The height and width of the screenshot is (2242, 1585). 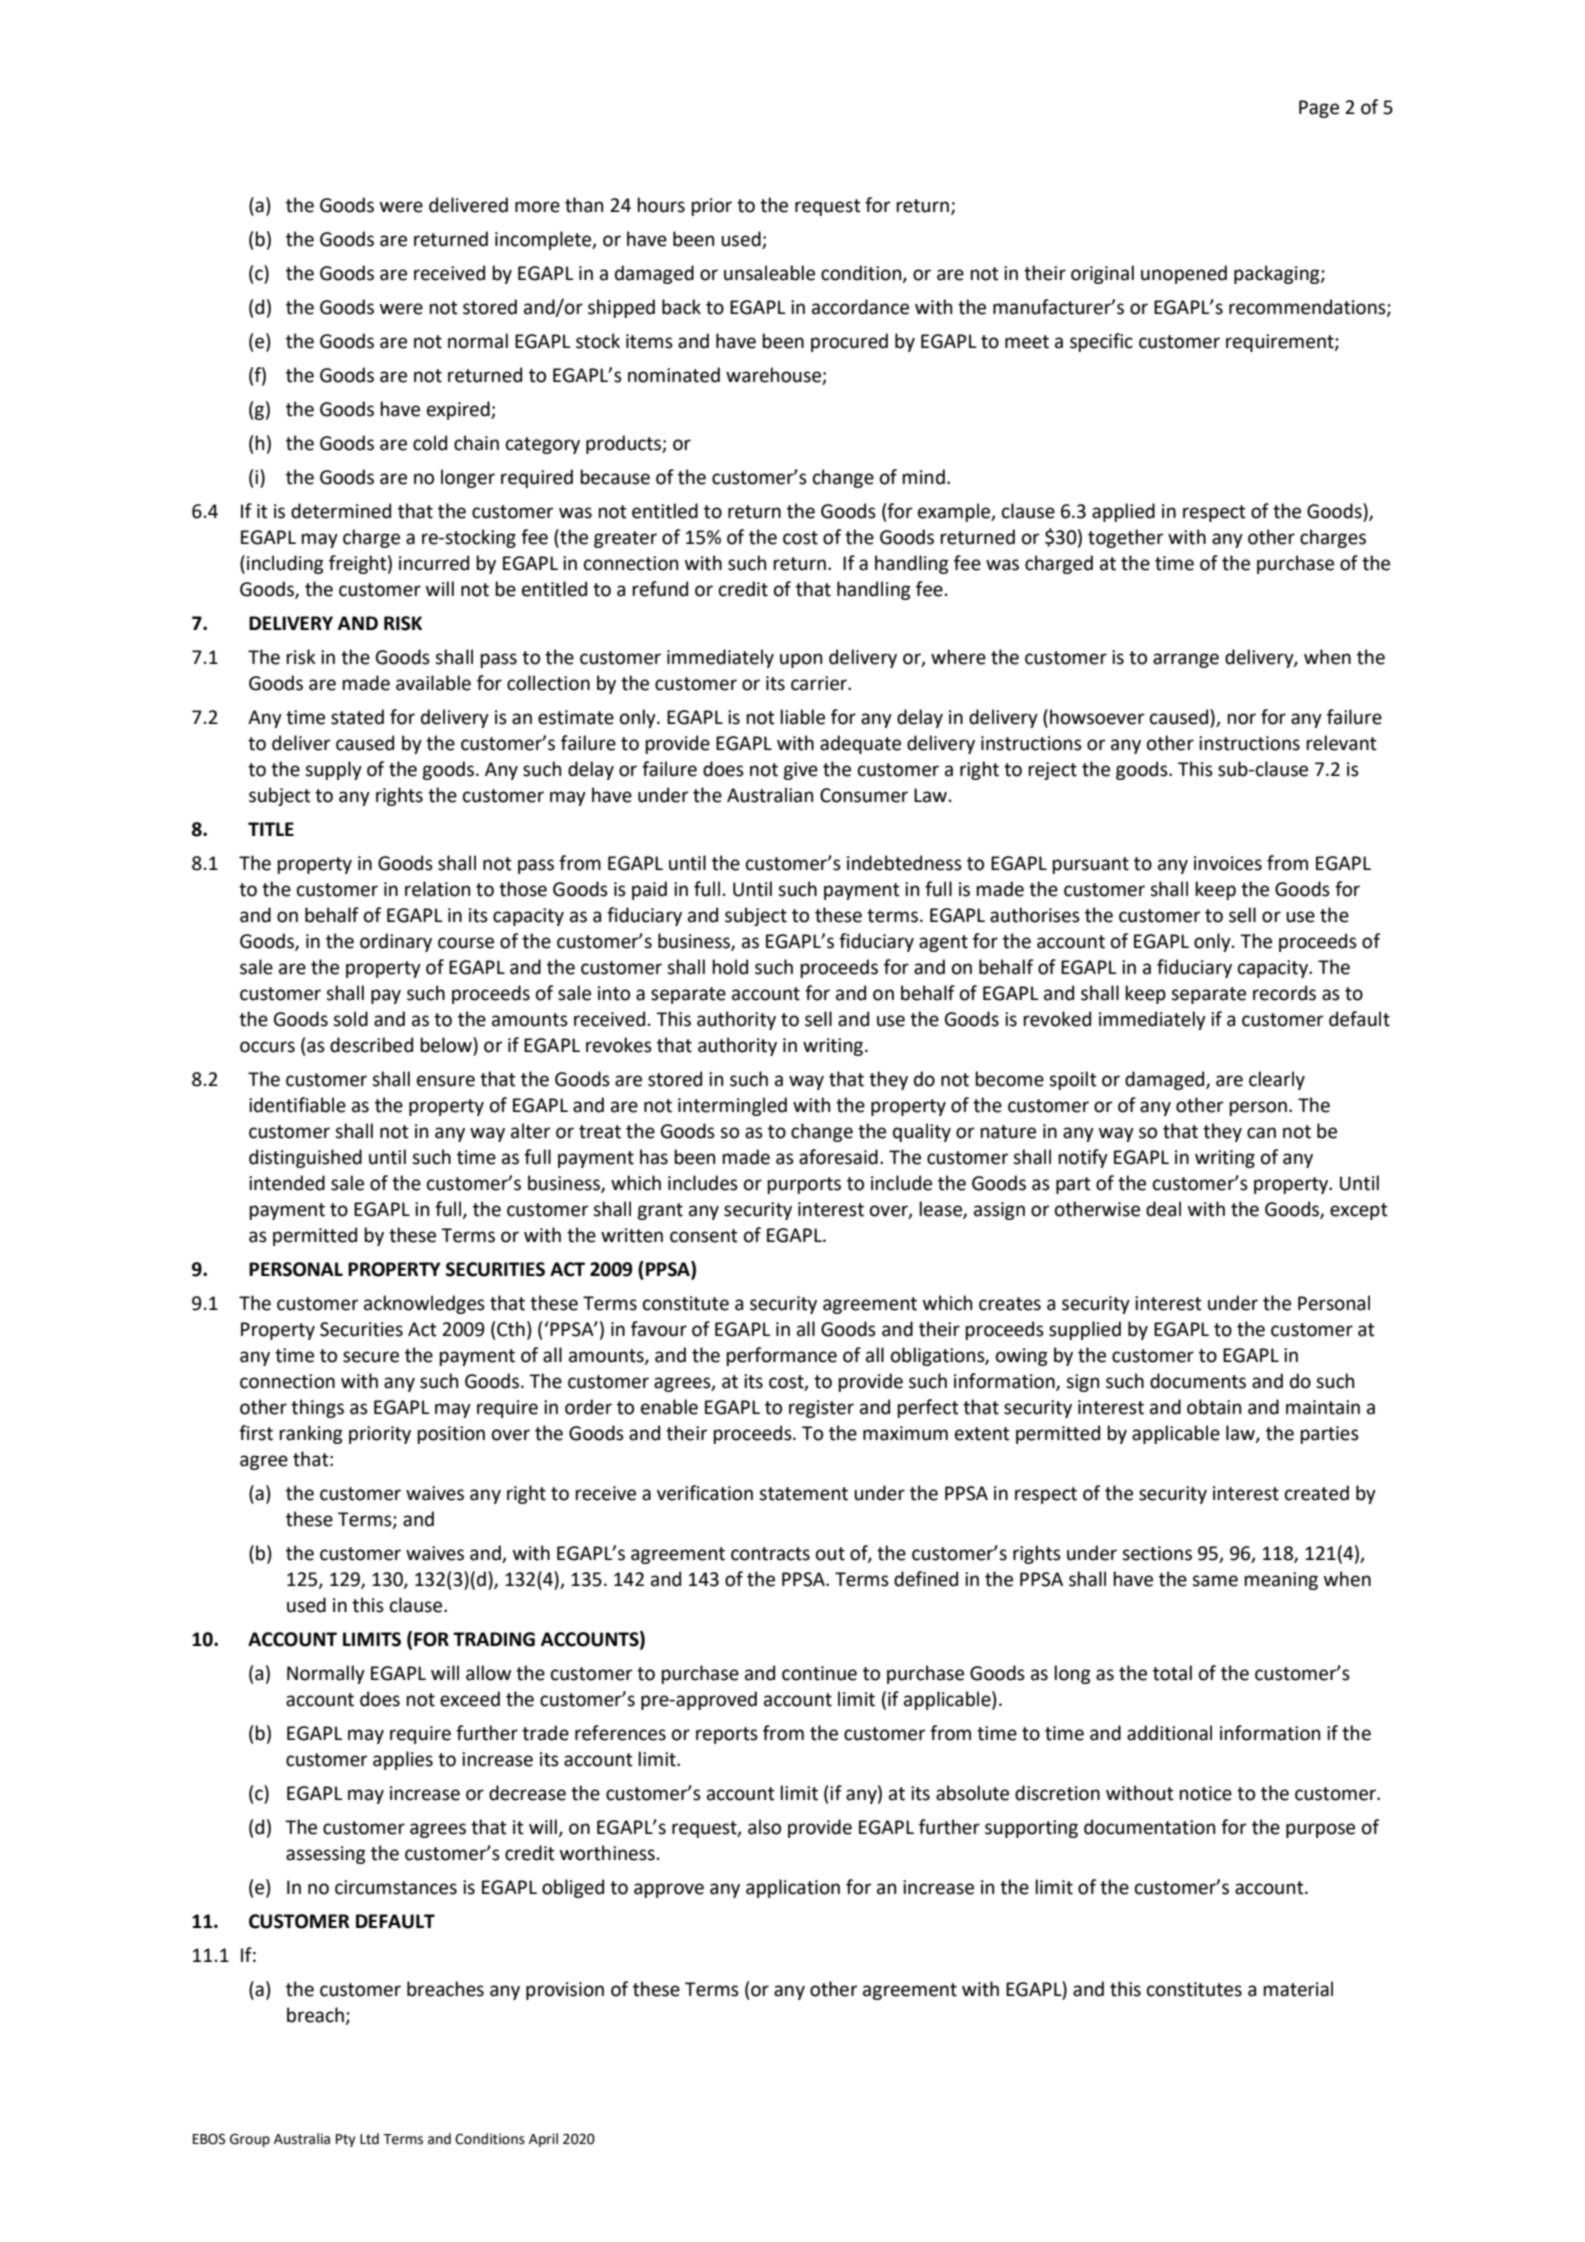 What do you see at coordinates (770, 1554) in the screenshot?
I see `contracts` at bounding box center [770, 1554].
